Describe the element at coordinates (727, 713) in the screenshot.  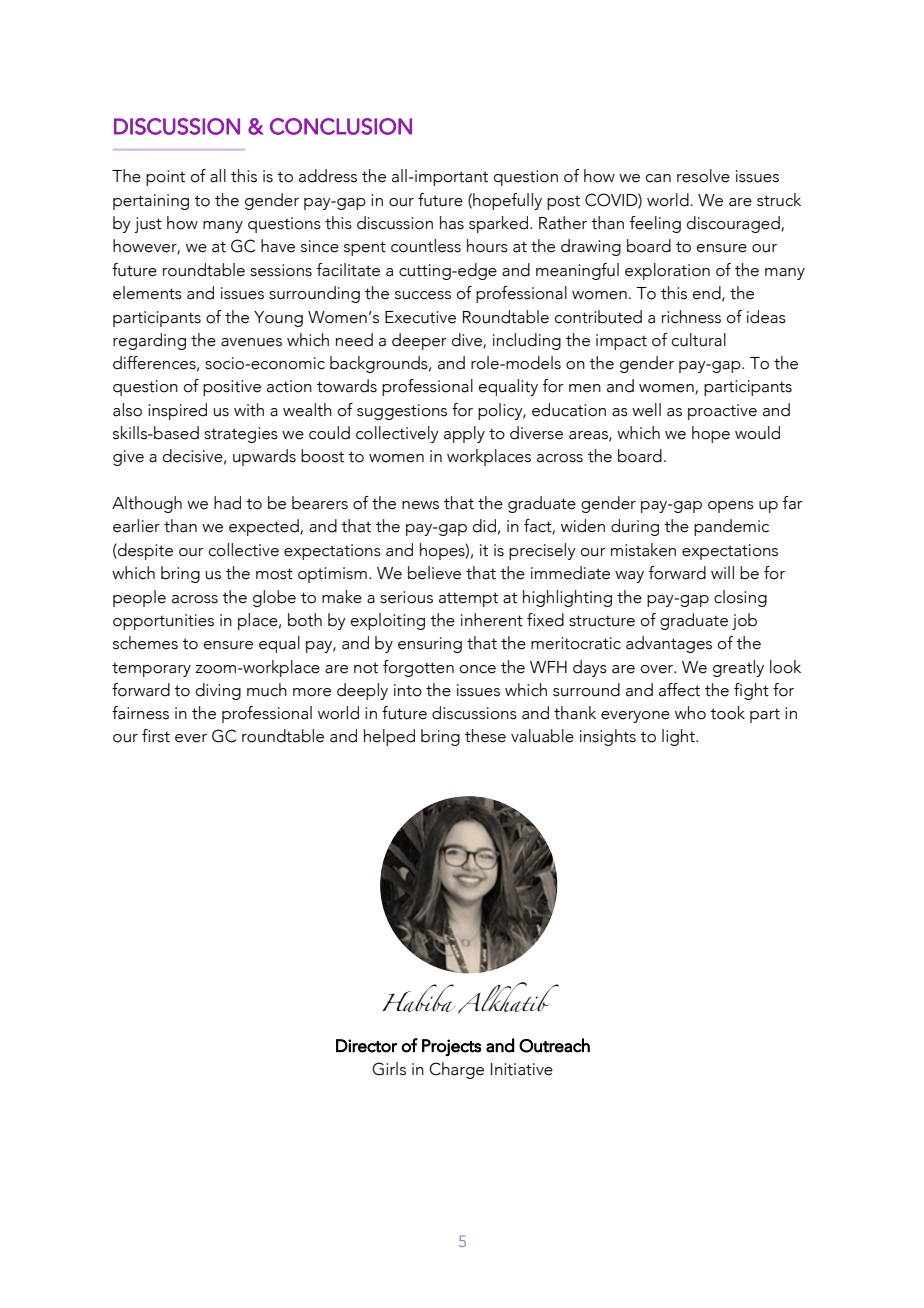
I see `took` at that location.
